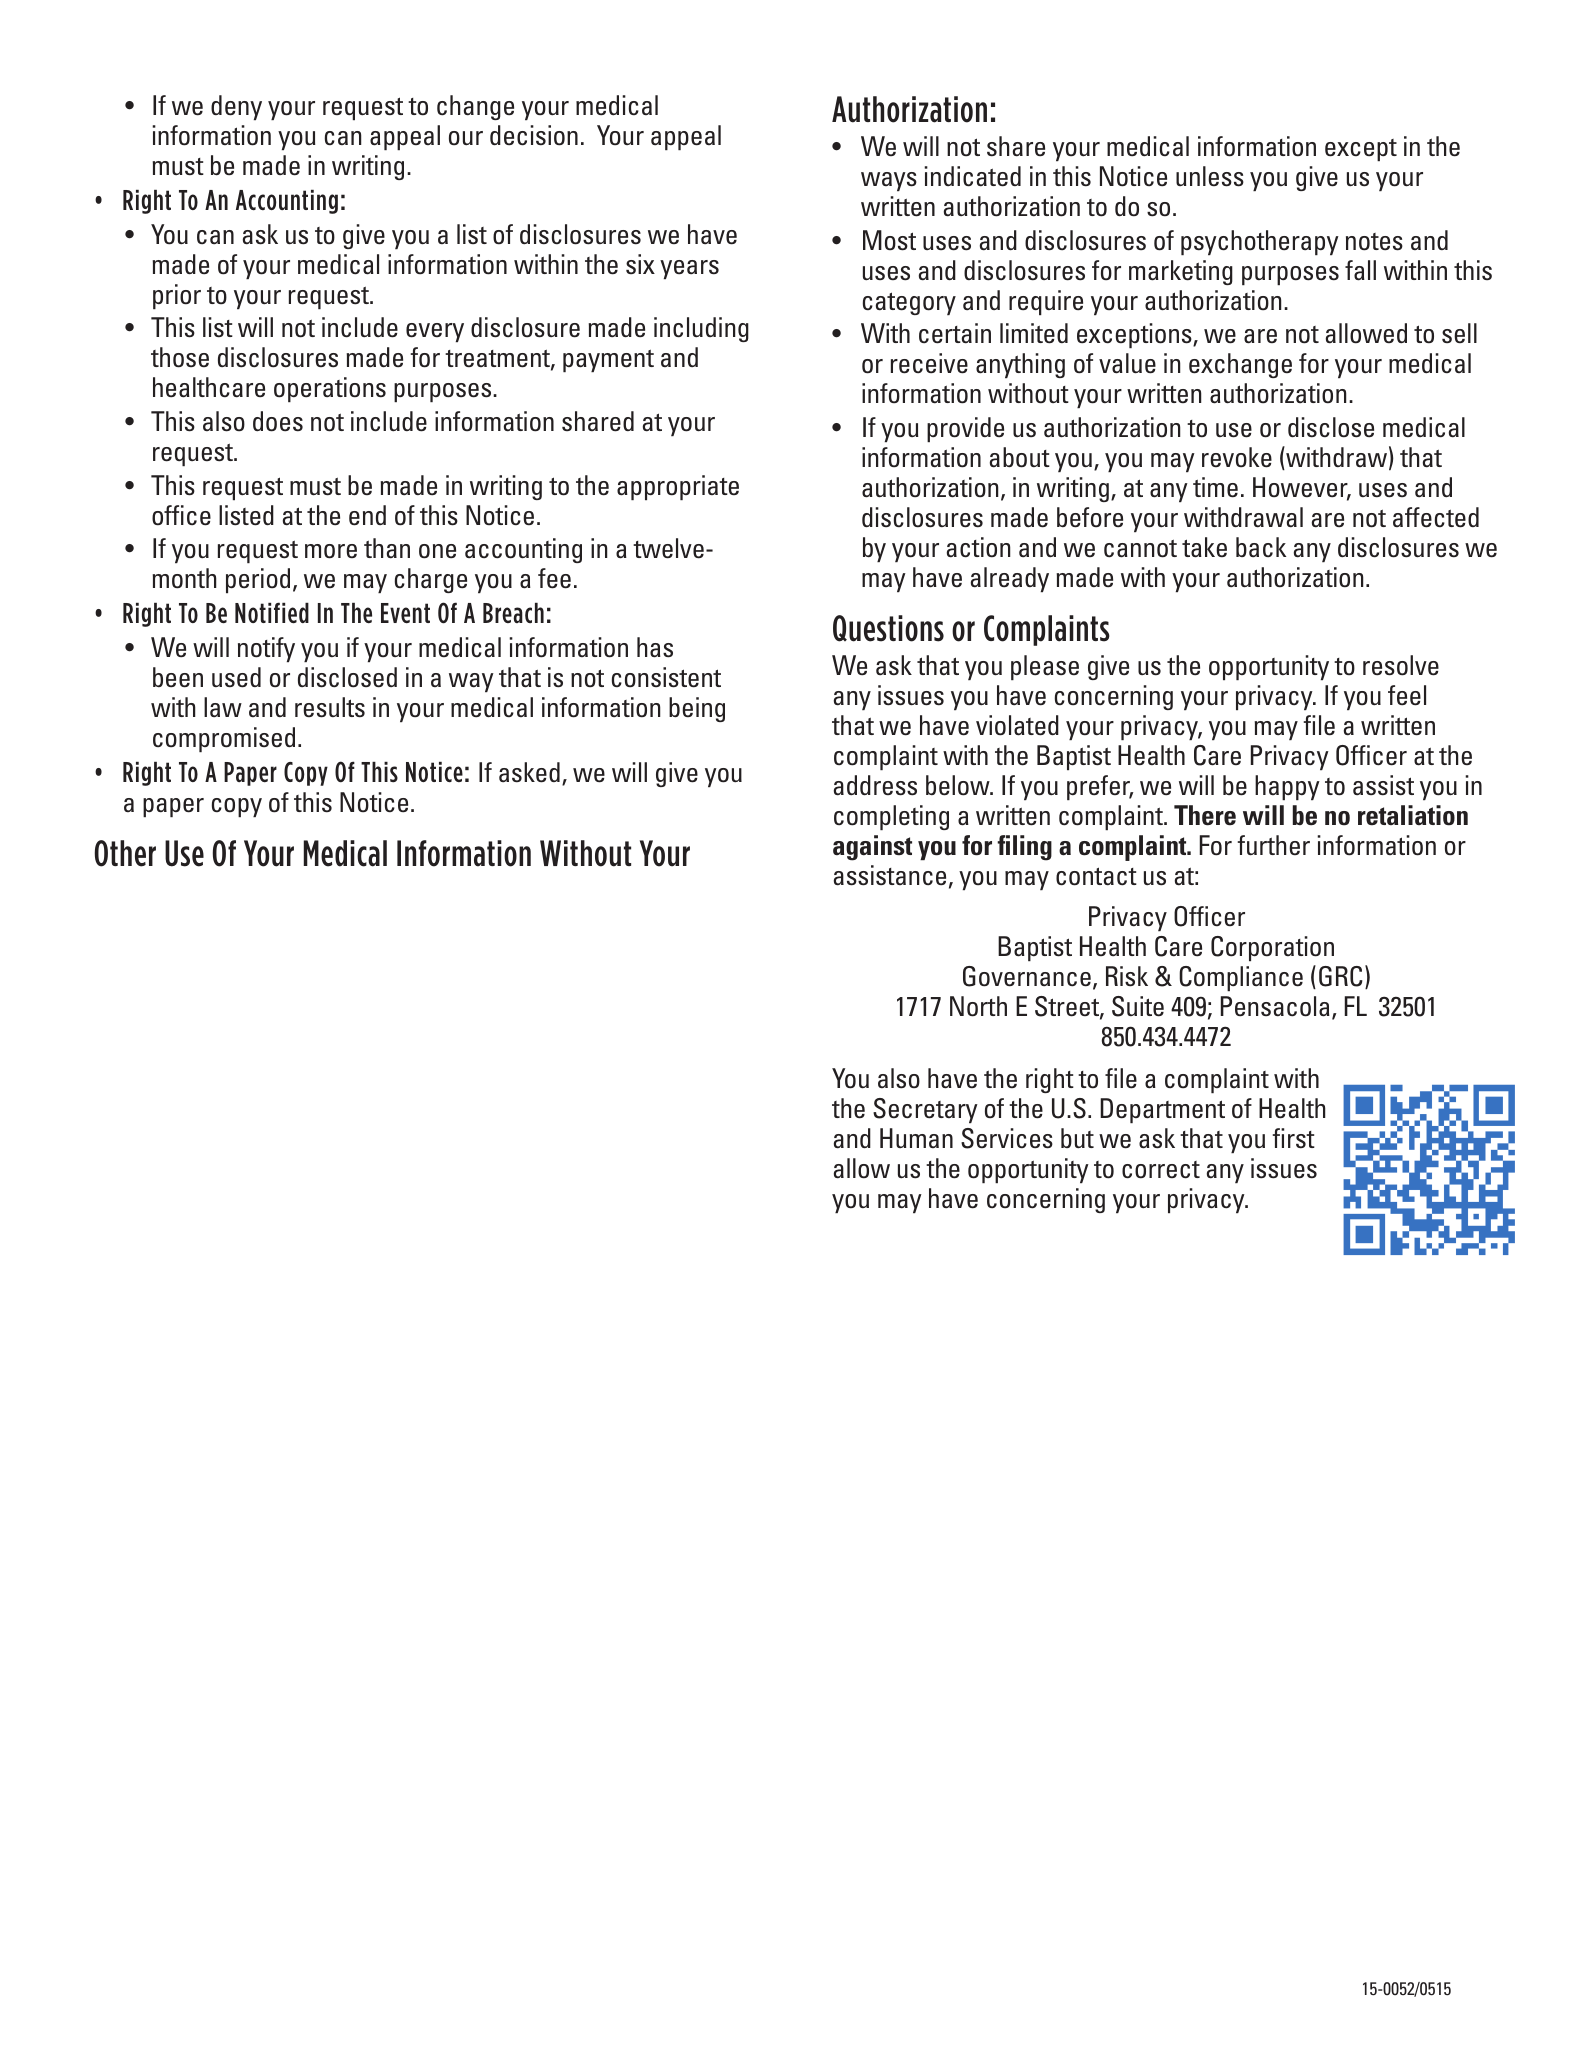 Image resolution: width=1594 pixels, height=2063 pixels. I want to click on first, so click(1294, 1138).
